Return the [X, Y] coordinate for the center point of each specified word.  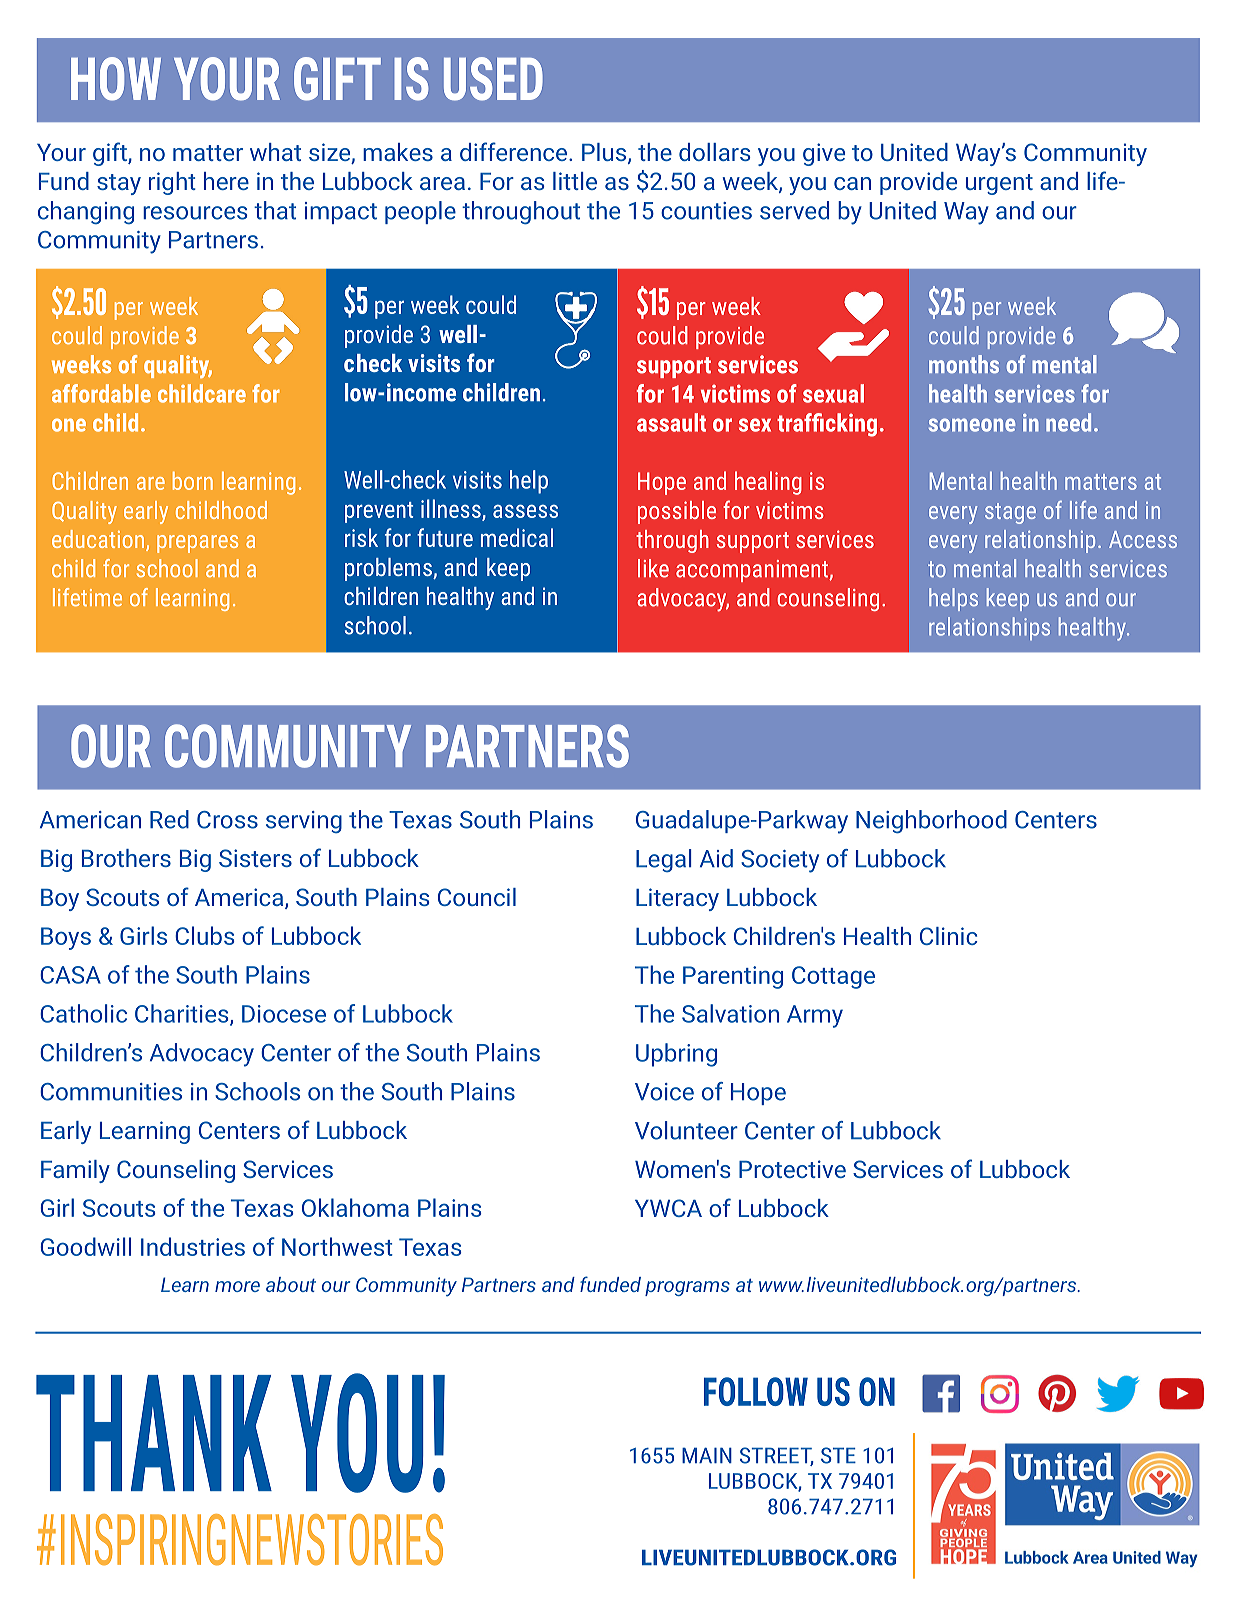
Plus [605, 153]
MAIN [707, 1455]
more [237, 1286]
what [275, 152]
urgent [999, 184]
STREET [777, 1456]
